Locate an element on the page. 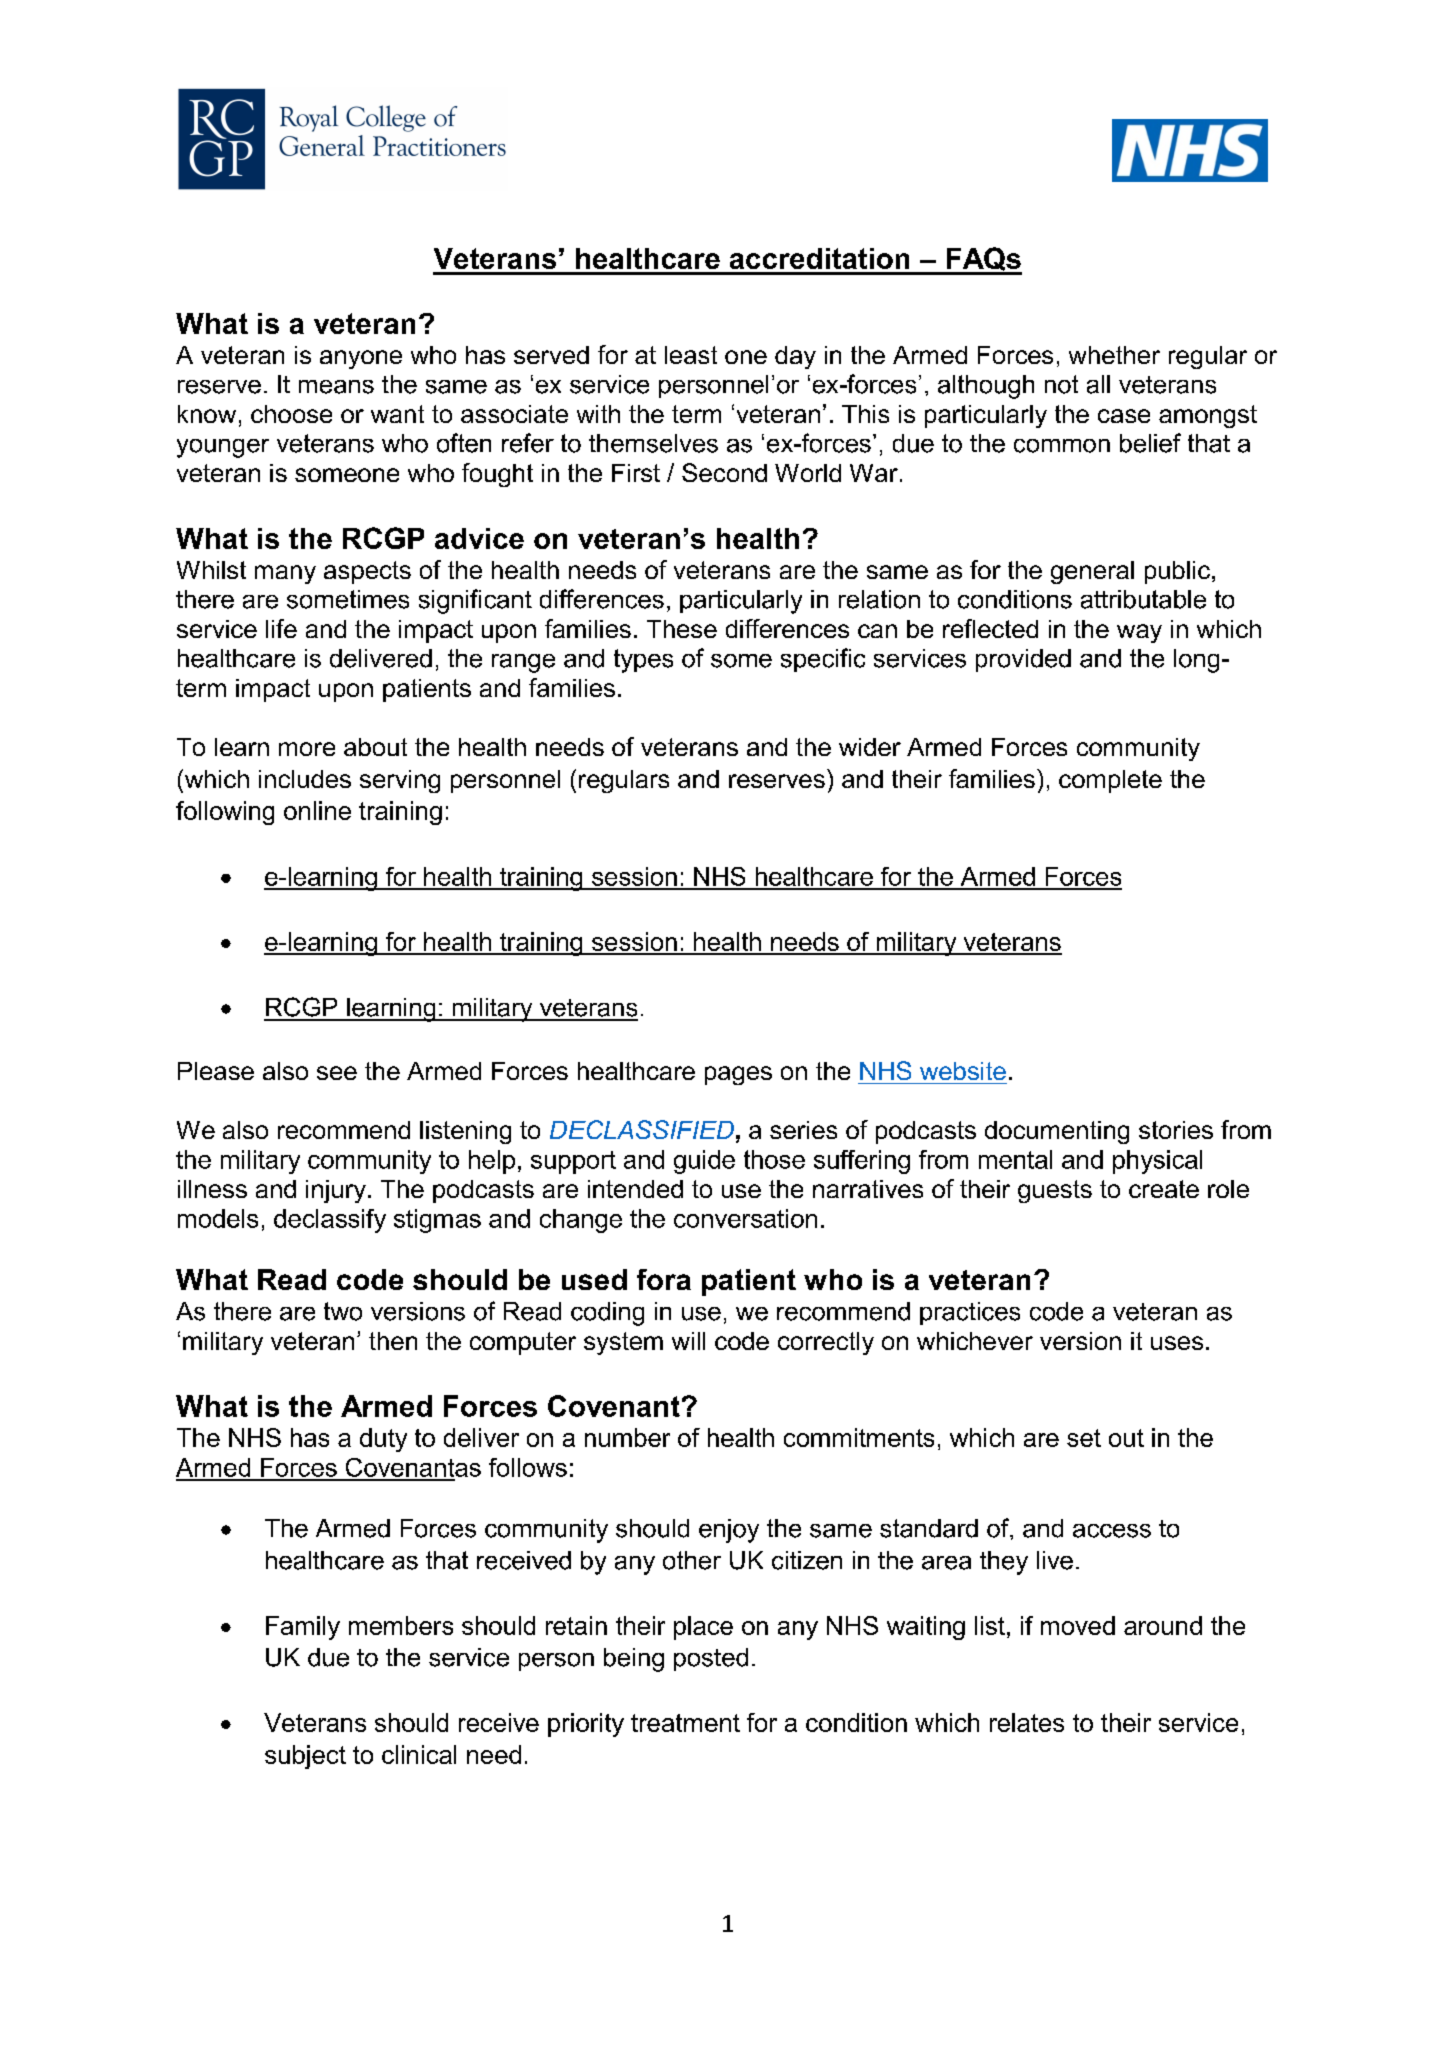 The height and width of the document is (2059, 1456). subject is located at coordinates (305, 1757).
